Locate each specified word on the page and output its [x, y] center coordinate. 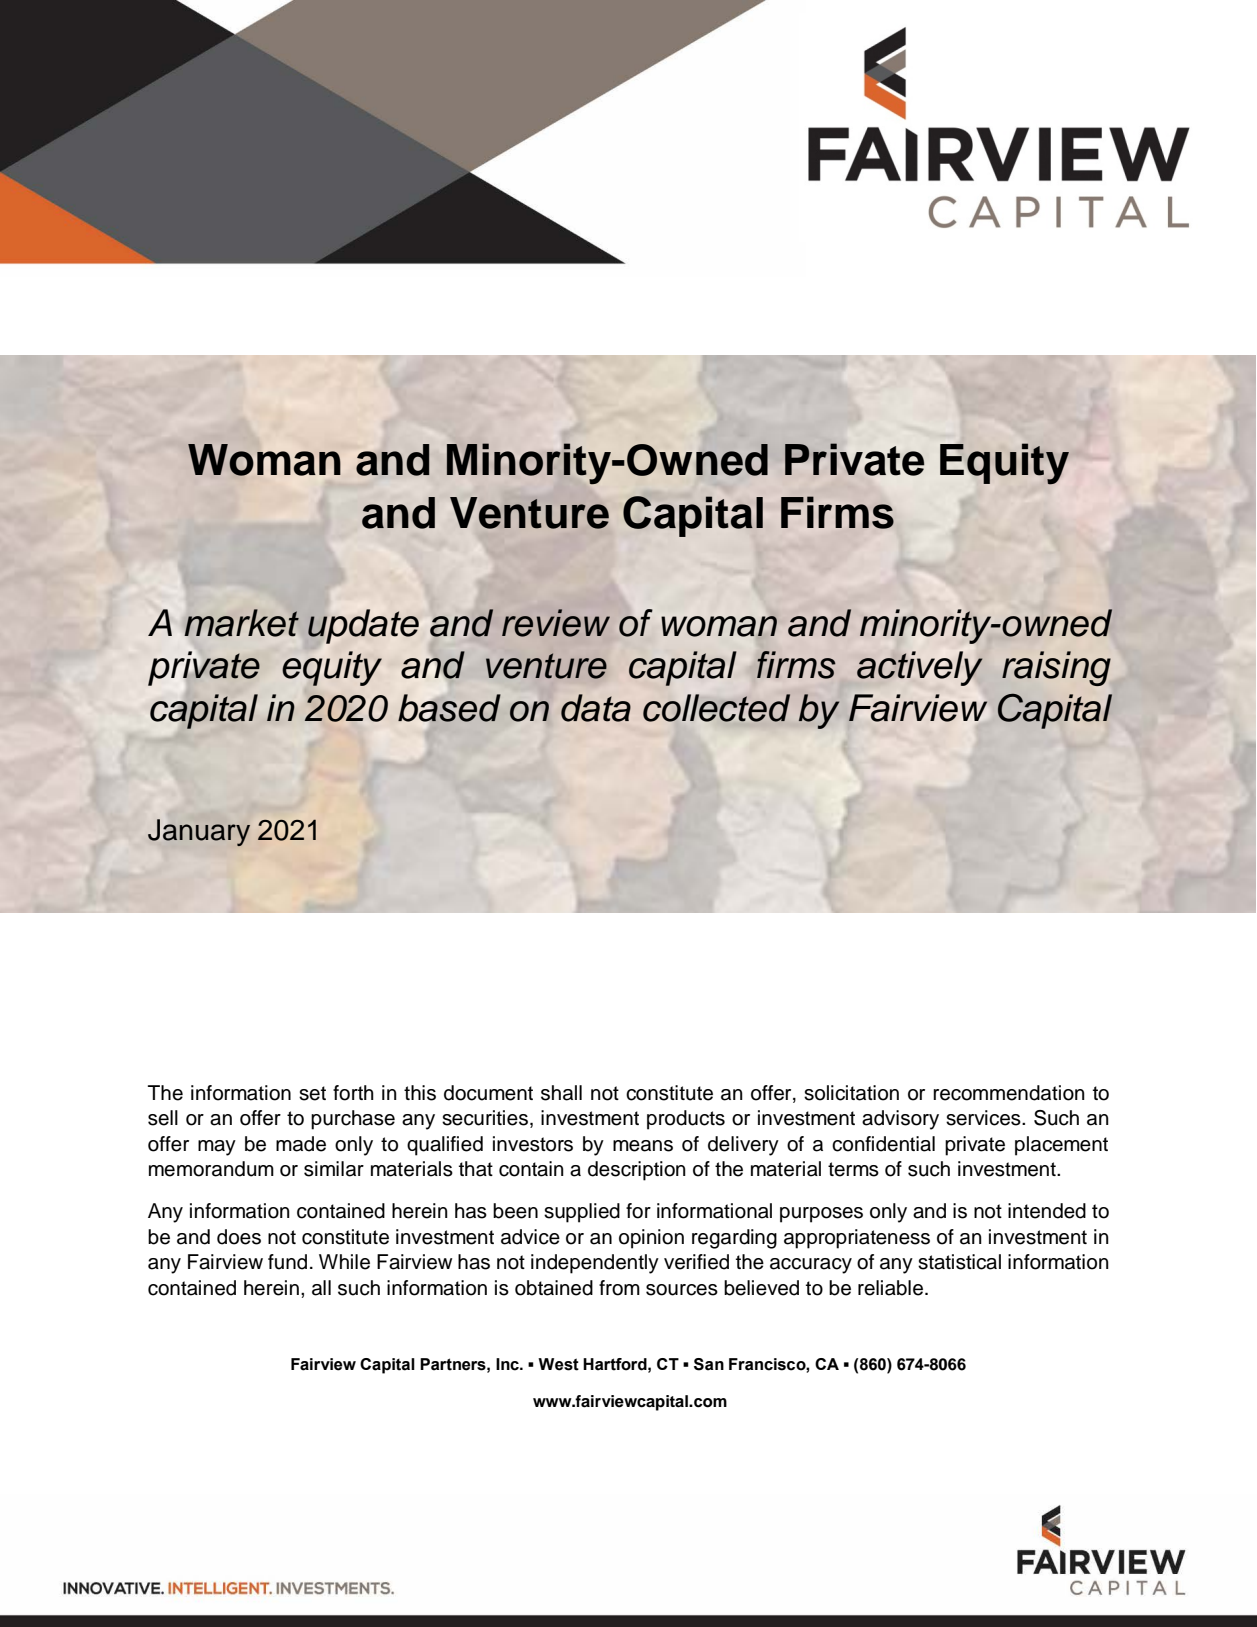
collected [716, 708]
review [556, 623]
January [199, 832]
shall [561, 1093]
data [596, 708]
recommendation [1009, 1093]
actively [920, 668]
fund [287, 1262]
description [637, 1171]
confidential [883, 1144]
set [312, 1093]
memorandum [211, 1169]
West [558, 1364]
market [242, 623]
